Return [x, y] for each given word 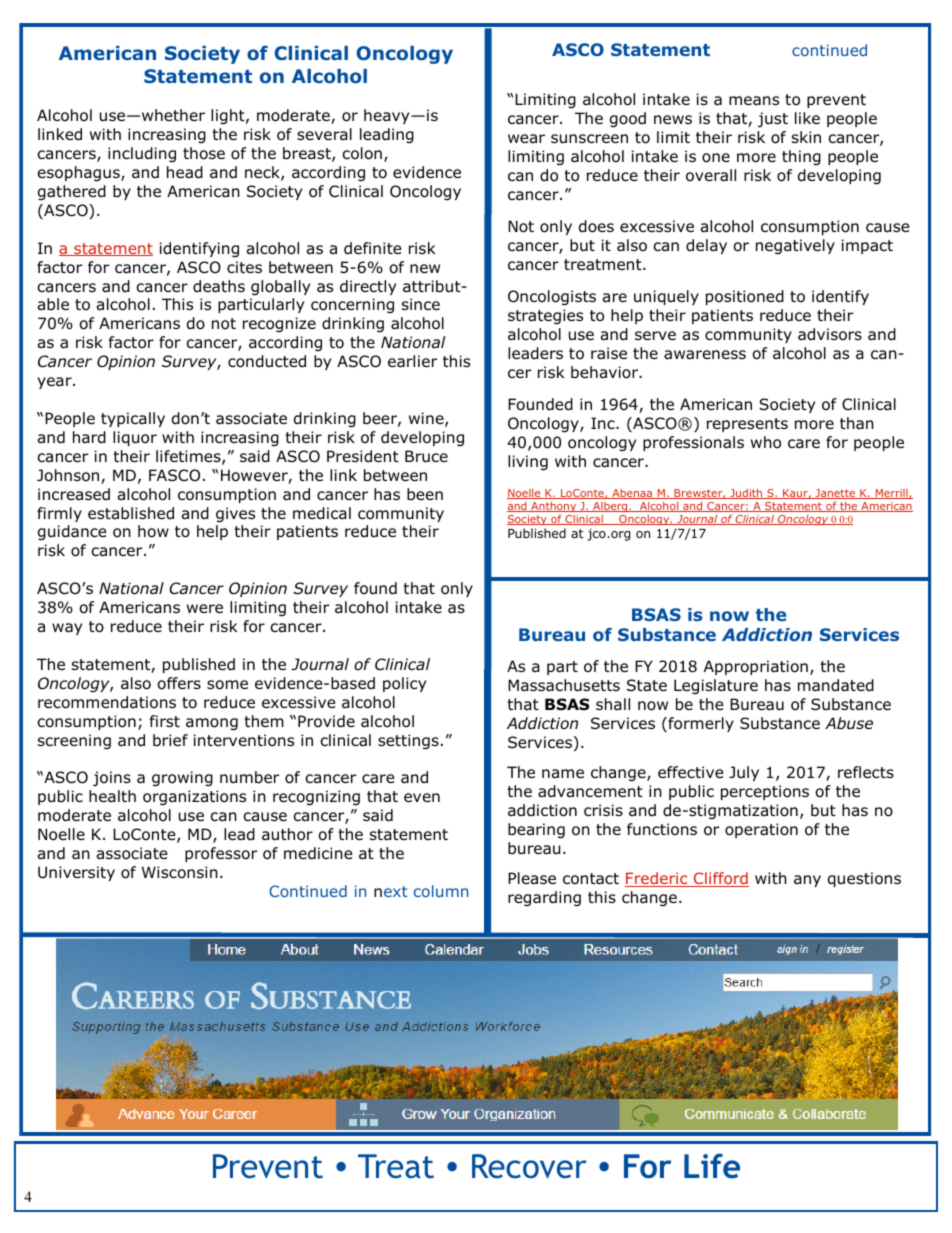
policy [404, 684]
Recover [529, 1166]
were [205, 608]
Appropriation [756, 667]
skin [806, 137]
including [142, 154]
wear [526, 139]
